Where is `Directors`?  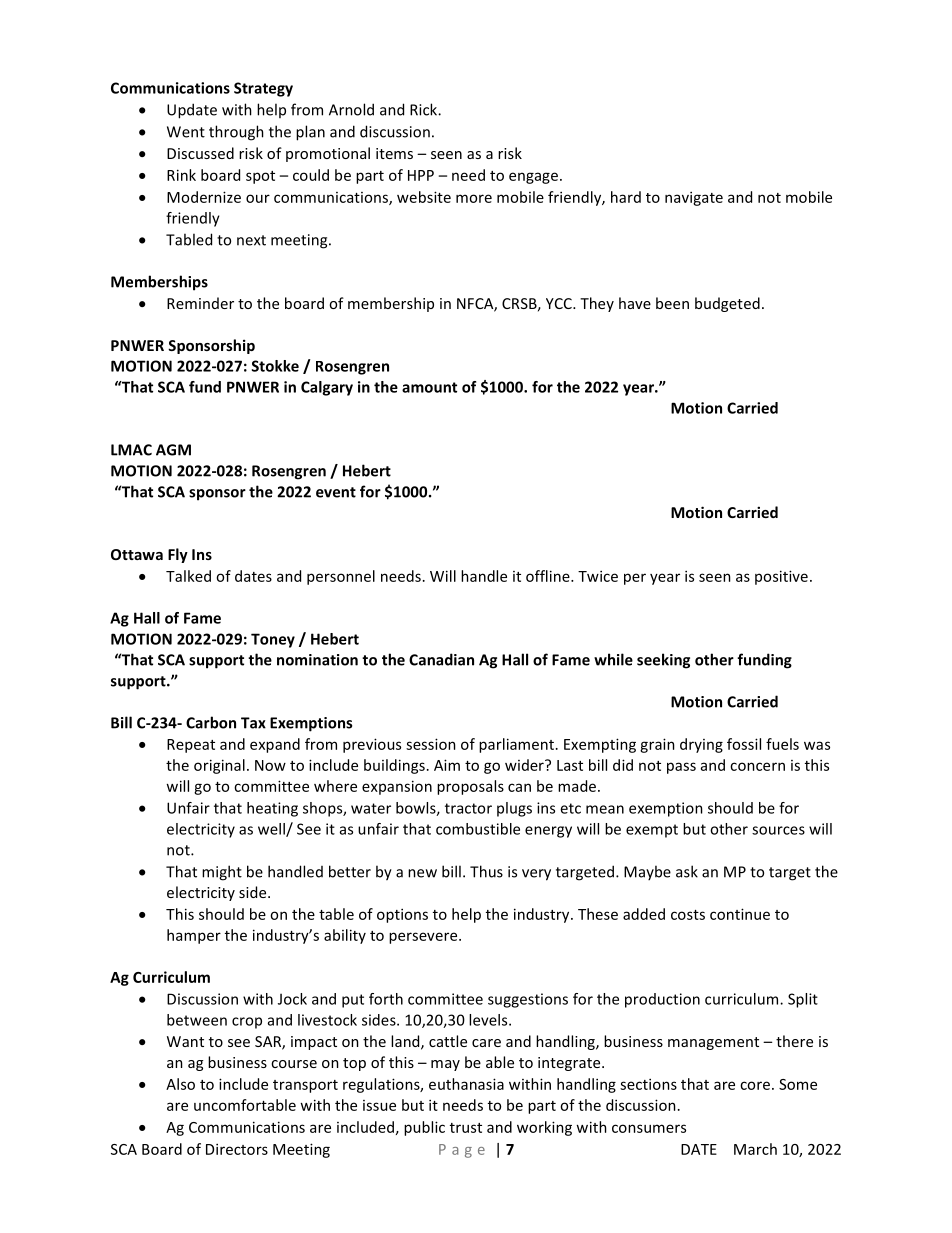 Directors is located at coordinates (237, 1149).
